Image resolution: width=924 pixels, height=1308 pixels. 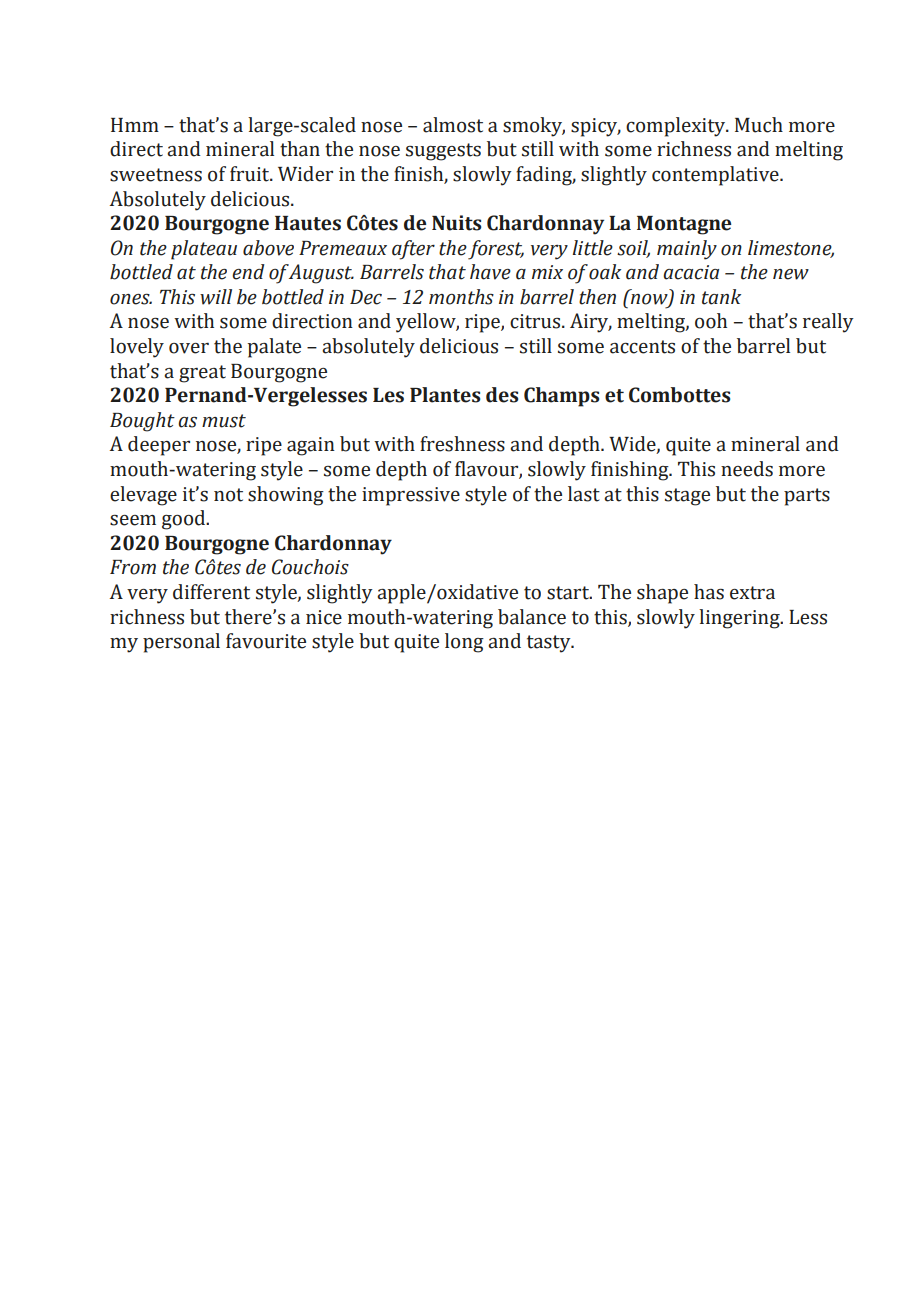 What do you see at coordinates (687, 497) in the screenshot?
I see `stage` at bounding box center [687, 497].
